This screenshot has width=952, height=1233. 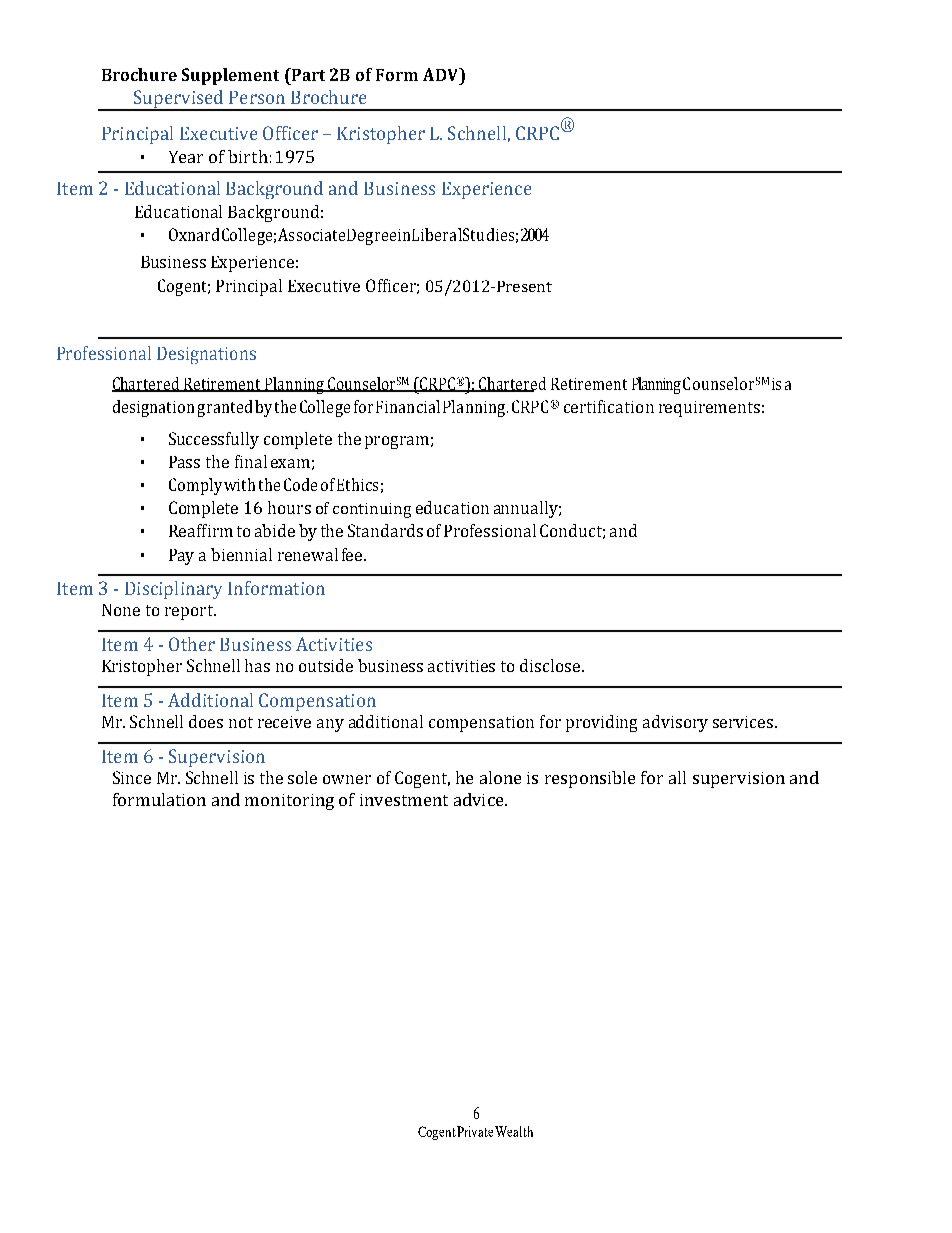 I want to click on Successfully, so click(x=214, y=440).
